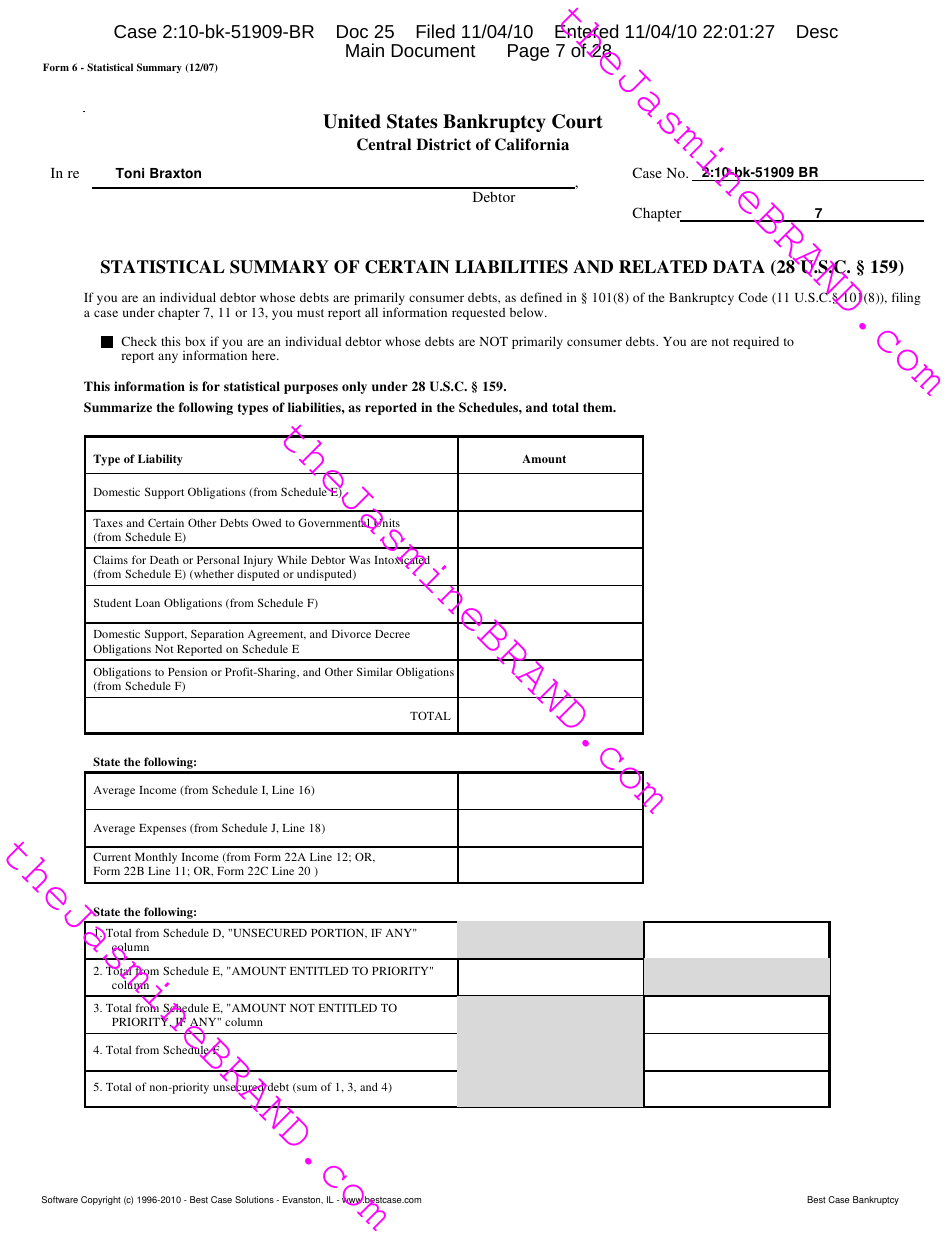 The width and height of the screenshot is (952, 1233). I want to click on Solutions, so click(254, 1199).
